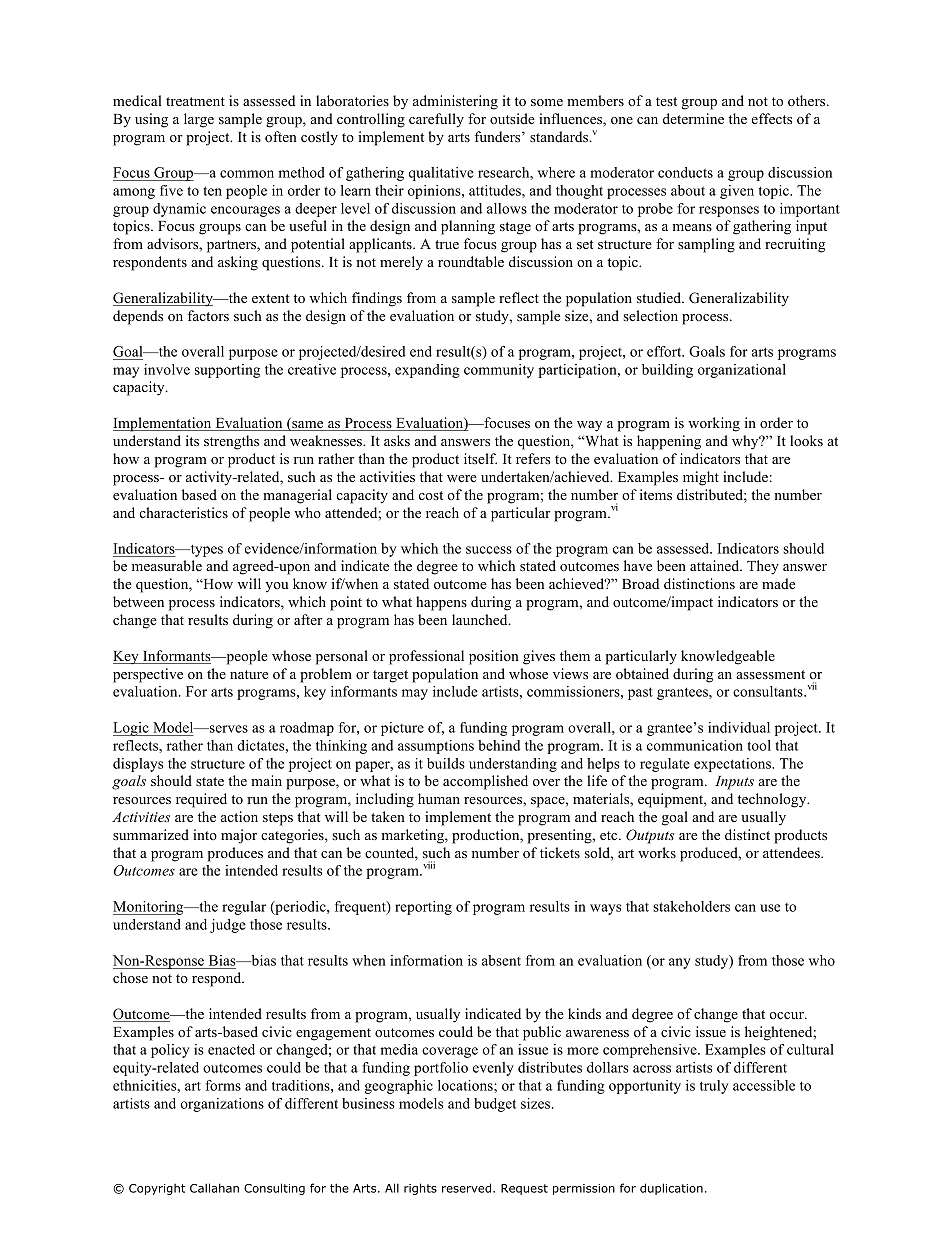  Describe the element at coordinates (214, 1188) in the screenshot. I see `Callahan` at that location.
